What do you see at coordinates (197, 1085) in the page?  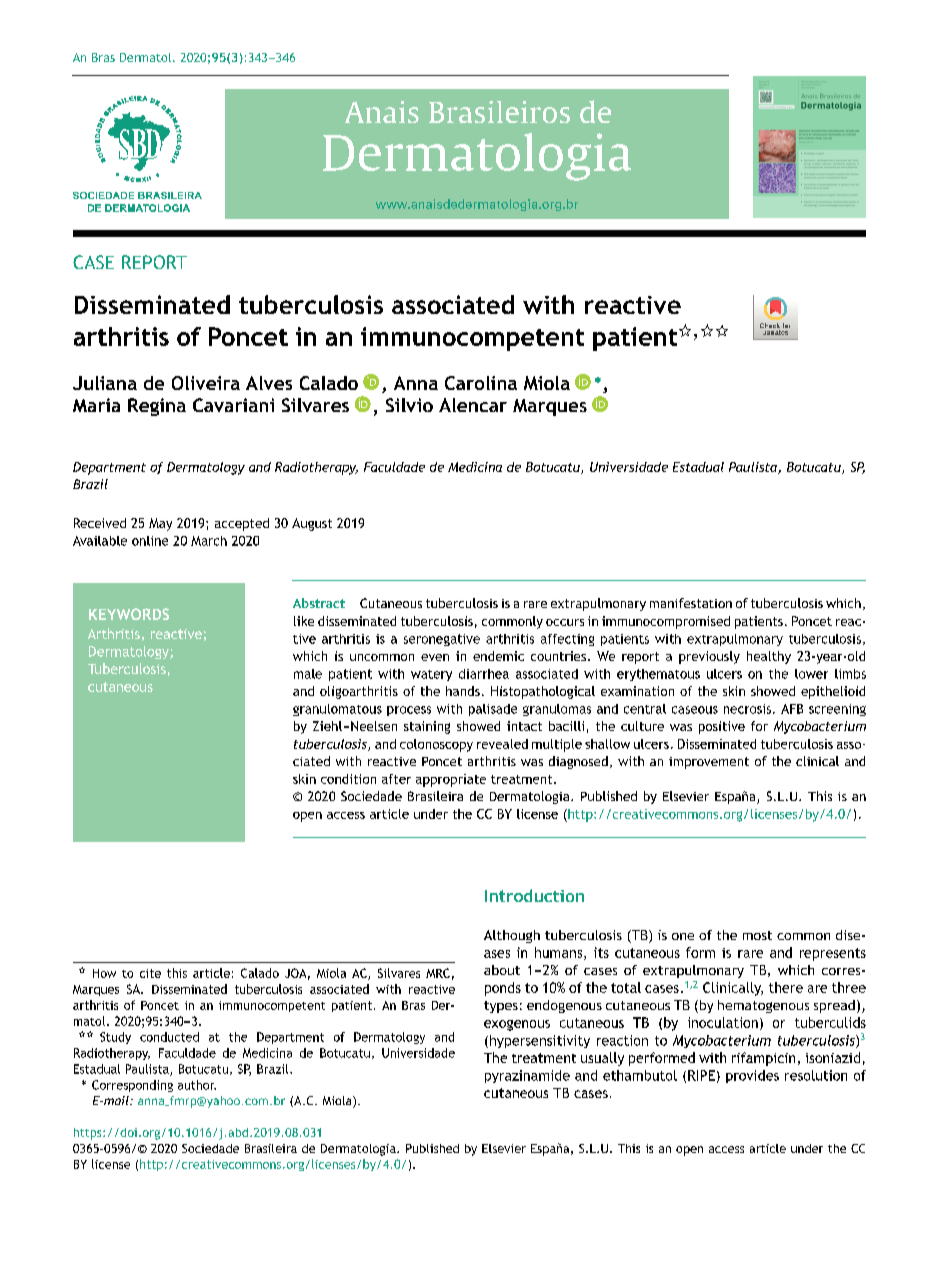 I see `author` at bounding box center [197, 1085].
